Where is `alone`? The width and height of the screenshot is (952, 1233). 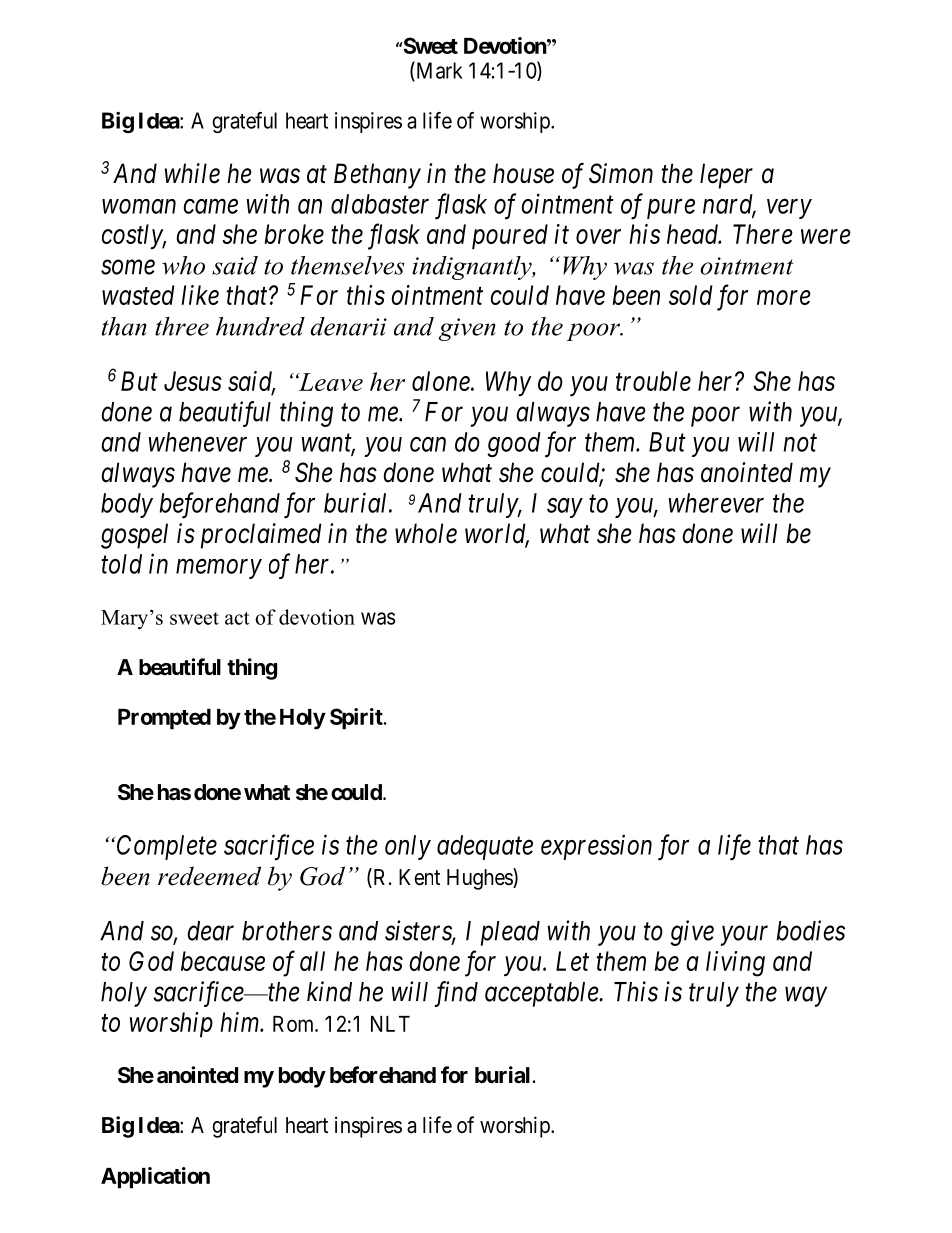
alone is located at coordinates (442, 381).
